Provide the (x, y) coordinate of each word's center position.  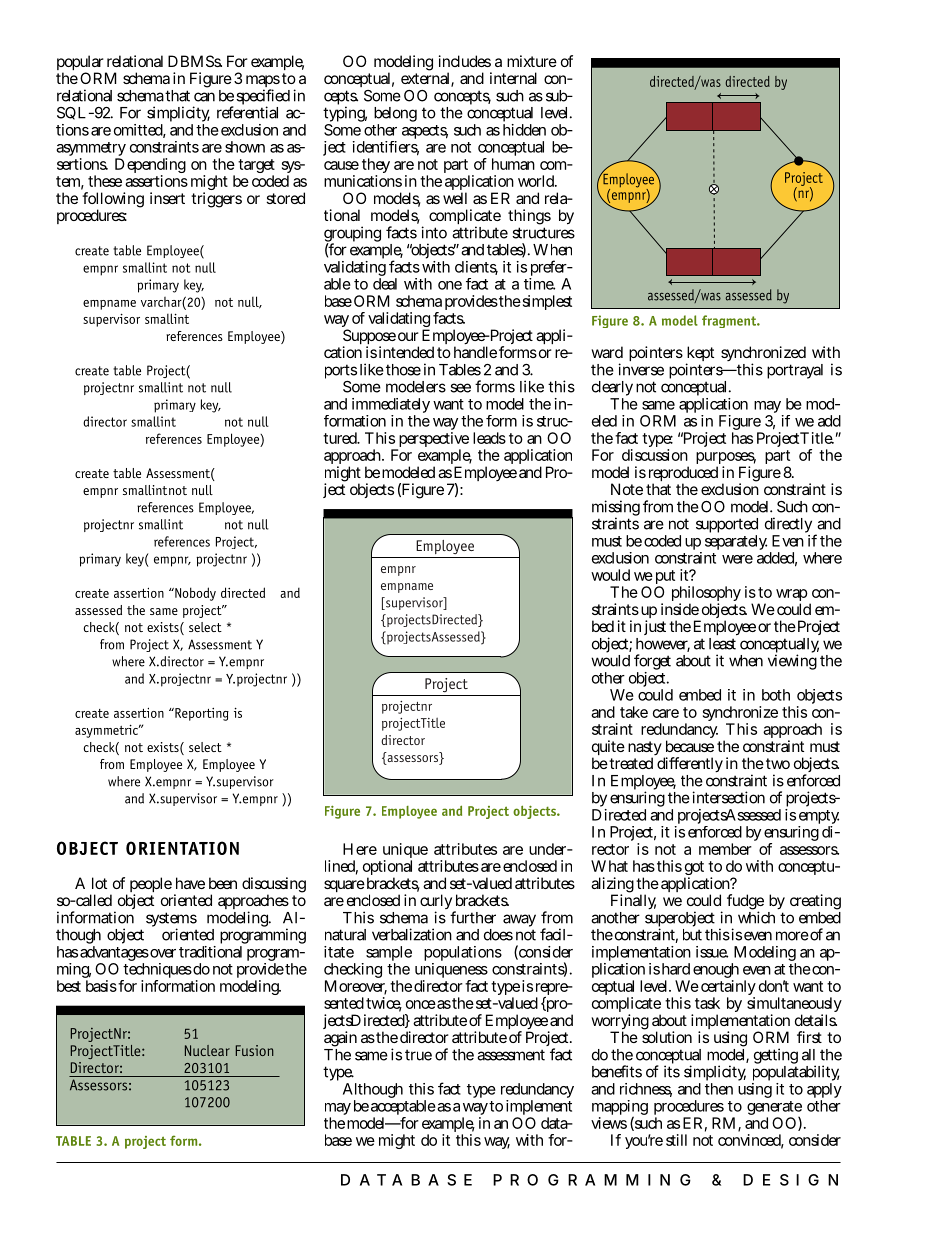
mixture (532, 61)
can (204, 97)
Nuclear (207, 1050)
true (418, 1055)
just (655, 627)
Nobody (194, 594)
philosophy (706, 595)
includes (465, 61)
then (719, 1087)
